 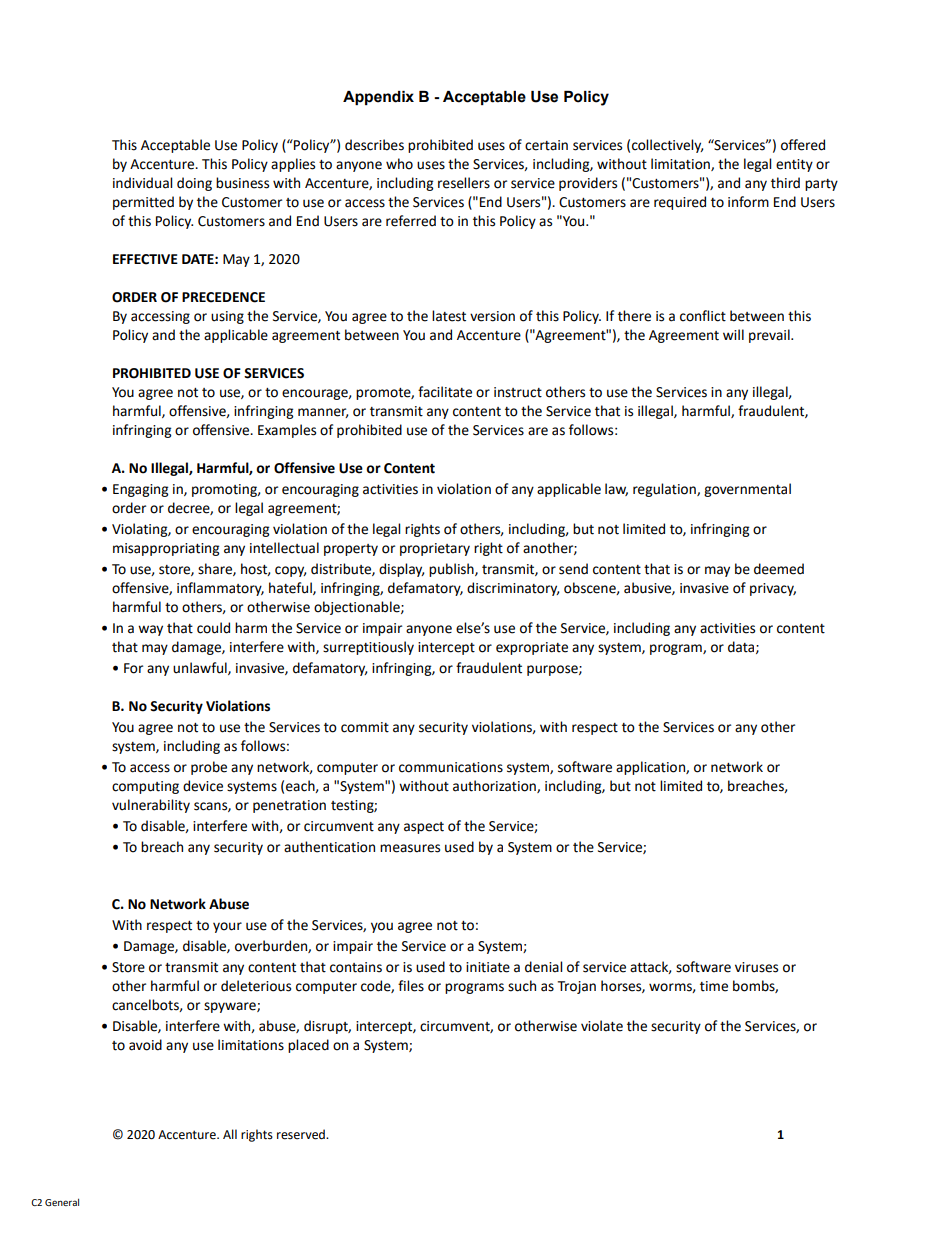 I want to click on will, so click(x=733, y=334).
